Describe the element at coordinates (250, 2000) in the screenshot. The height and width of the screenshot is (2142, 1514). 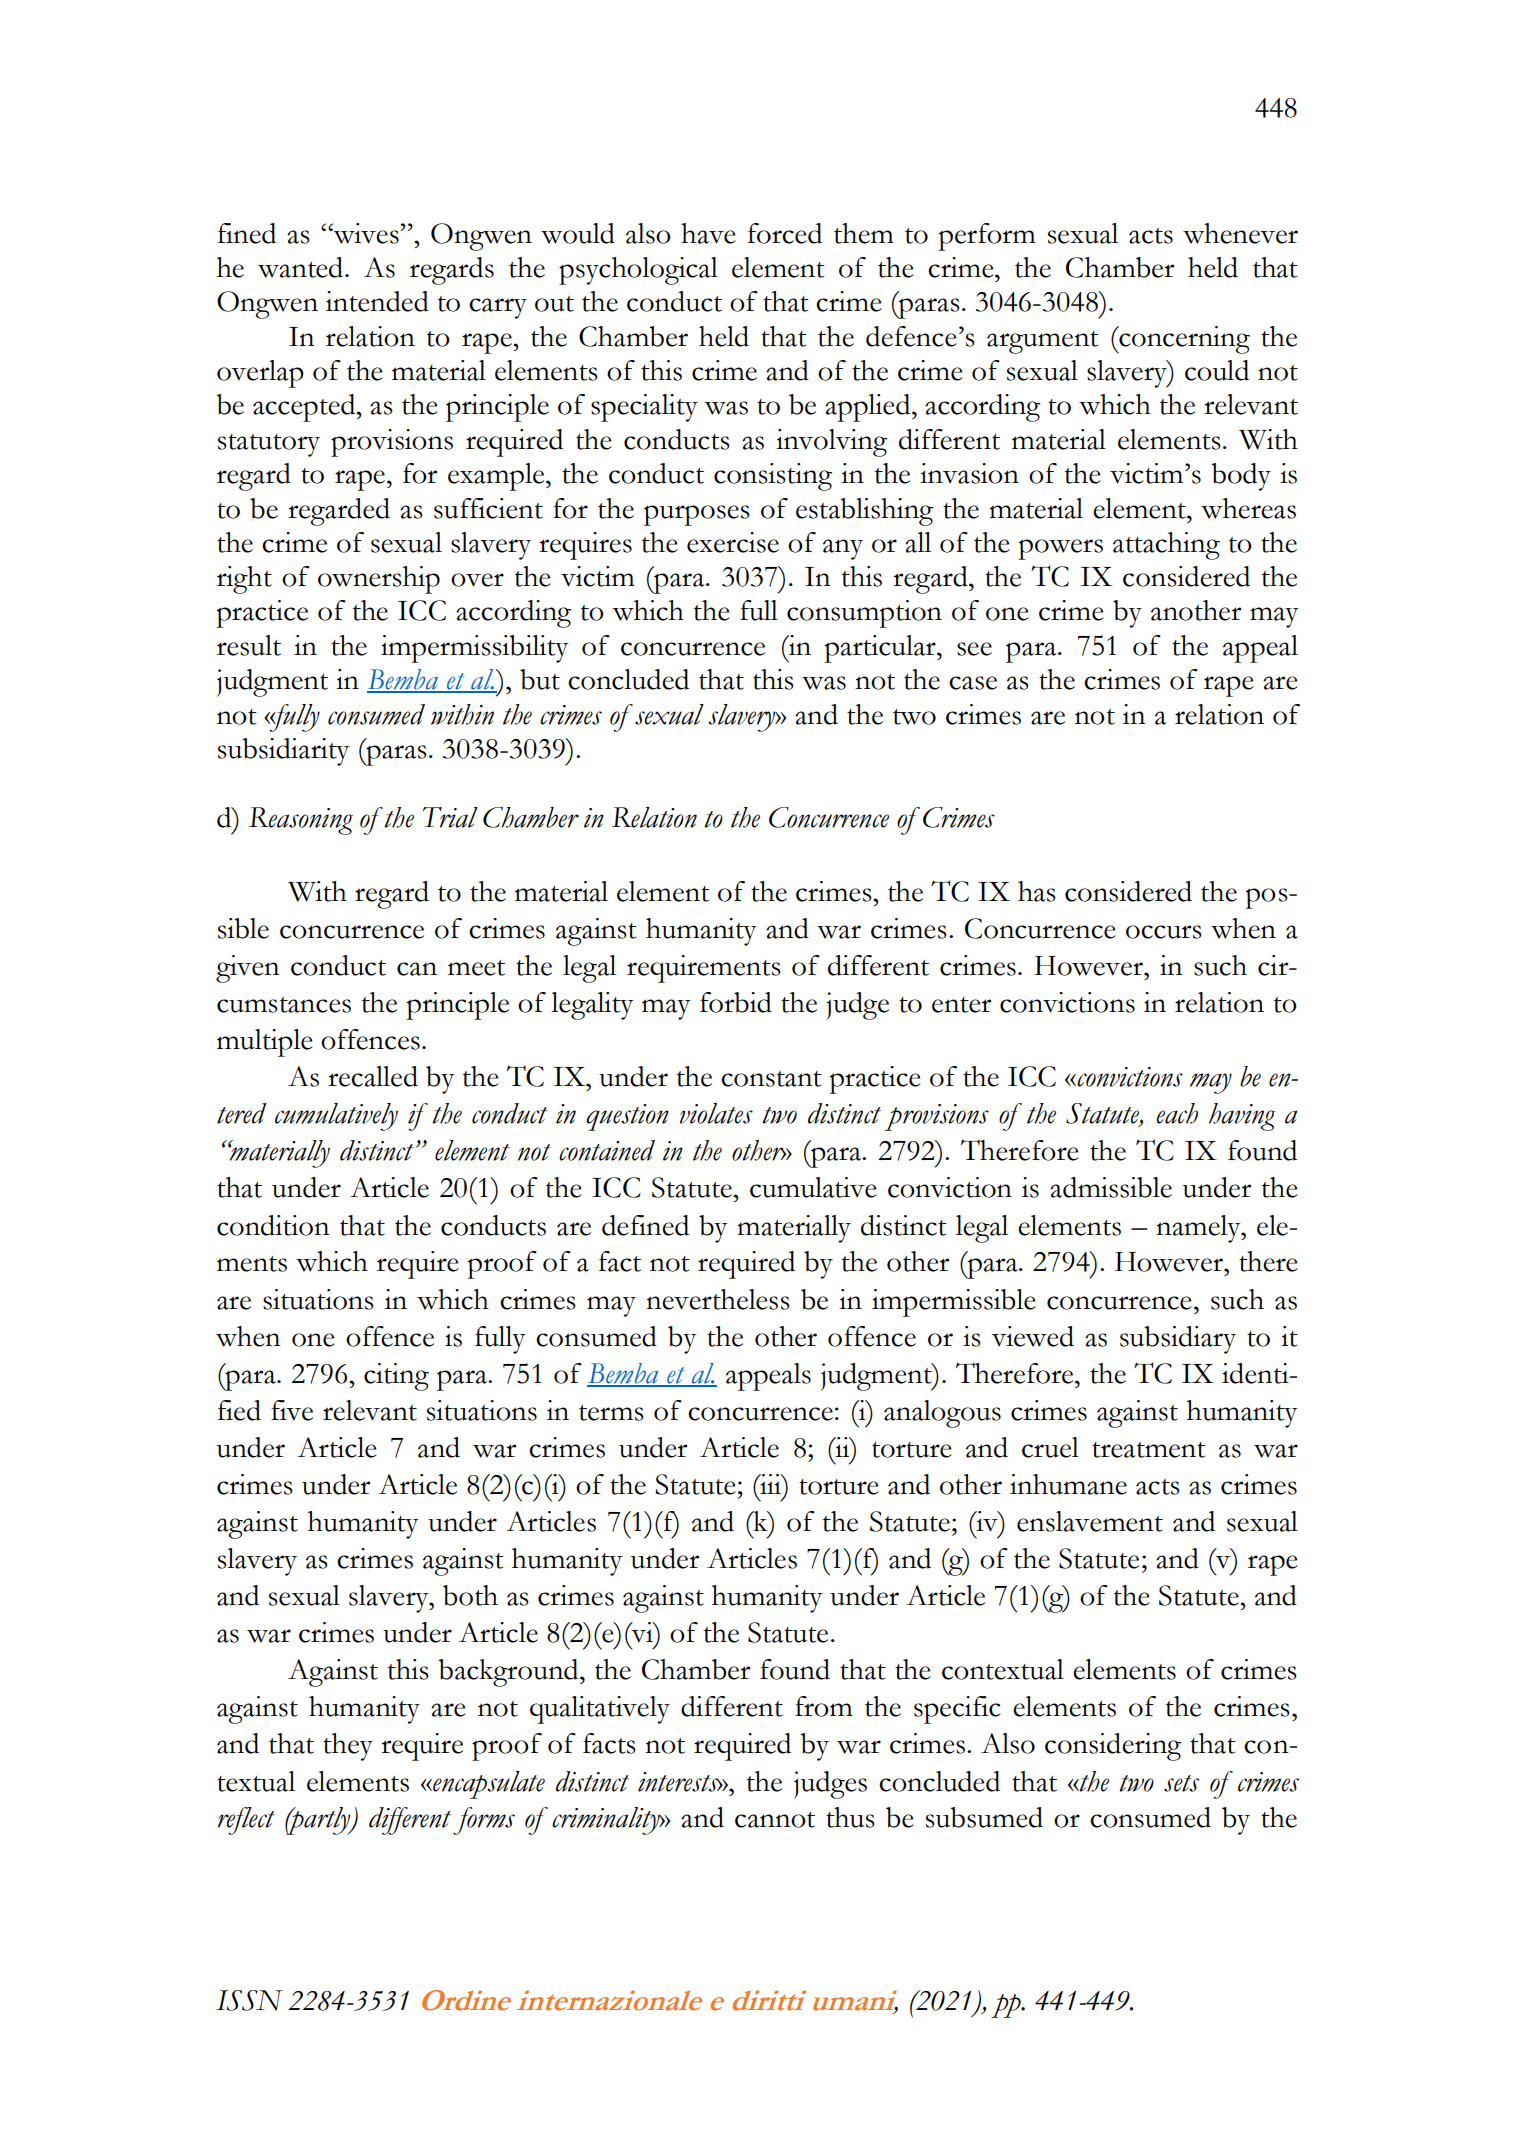
I see `ISSN` at that location.
